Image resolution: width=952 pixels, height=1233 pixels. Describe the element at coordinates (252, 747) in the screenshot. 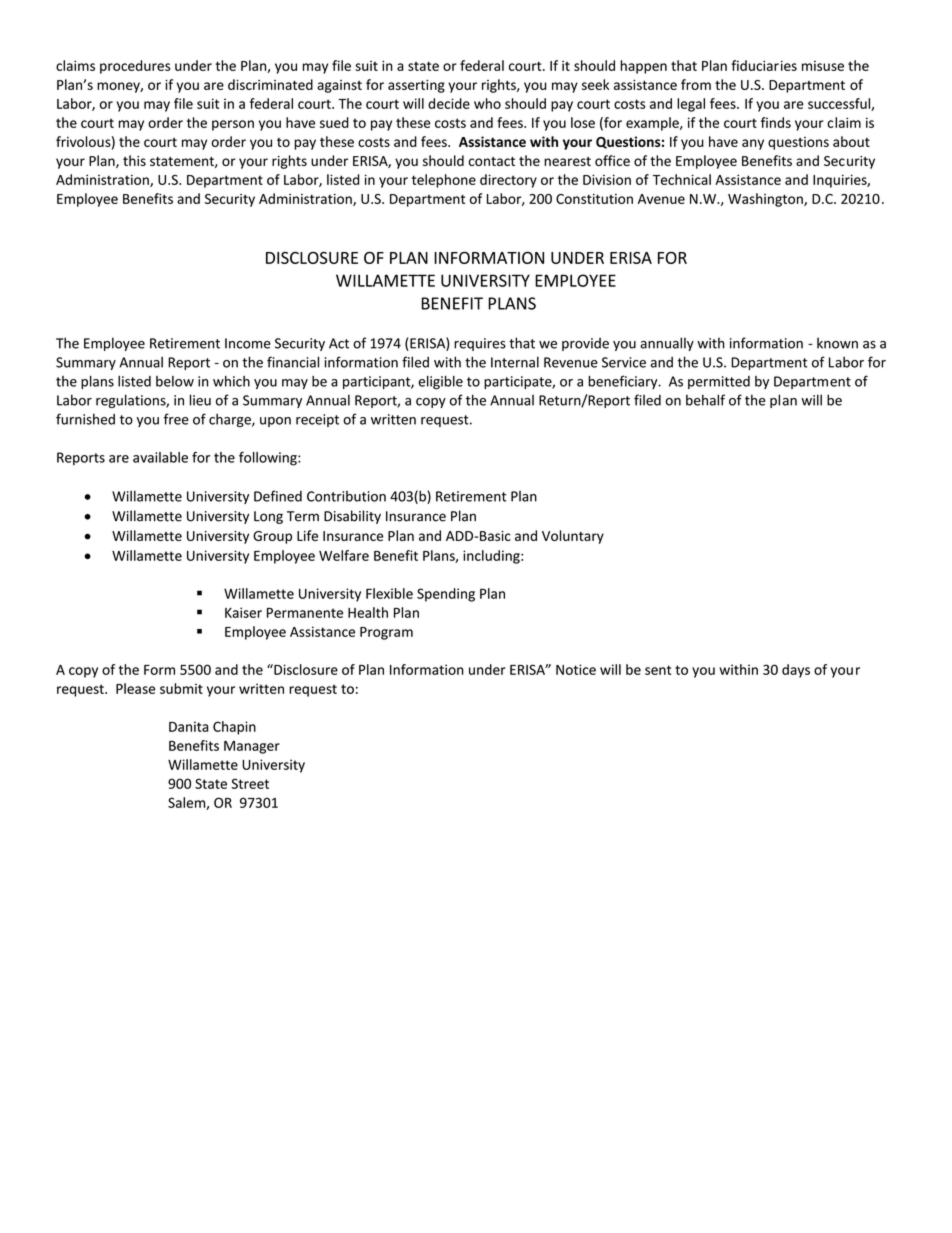

I see `Manager` at that location.
